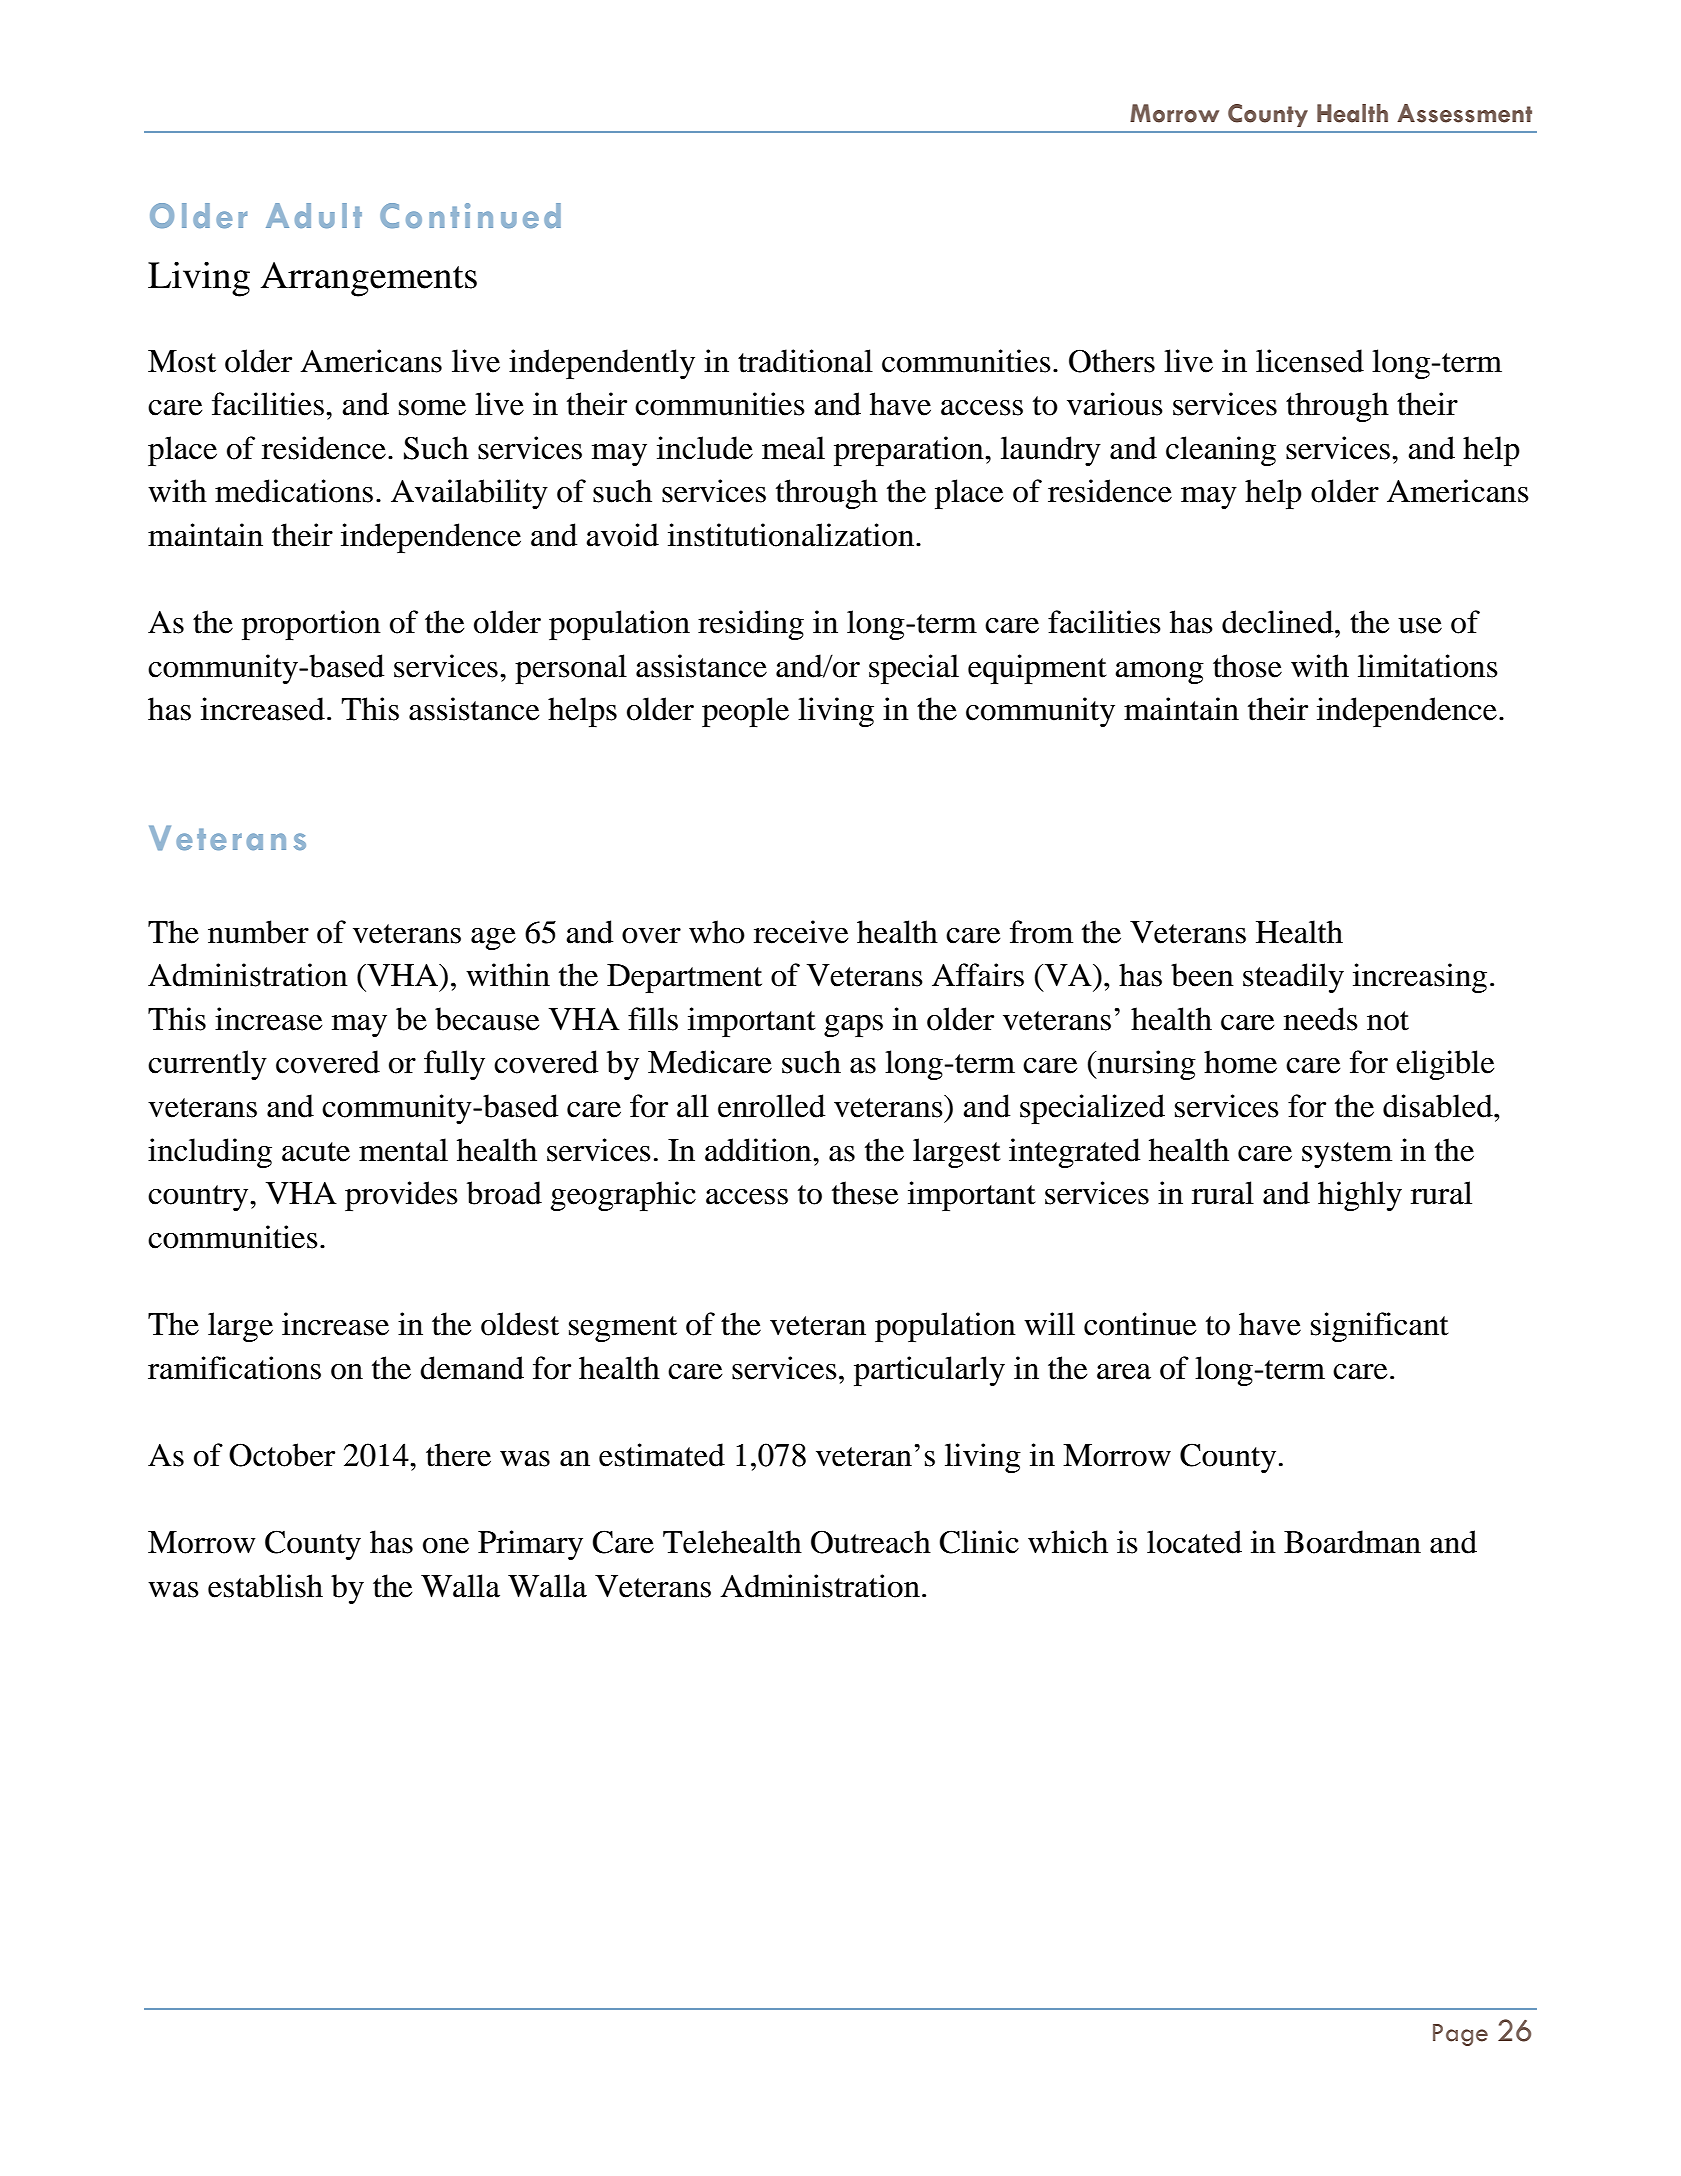  What do you see at coordinates (1240, 1062) in the screenshot?
I see `home` at bounding box center [1240, 1062].
